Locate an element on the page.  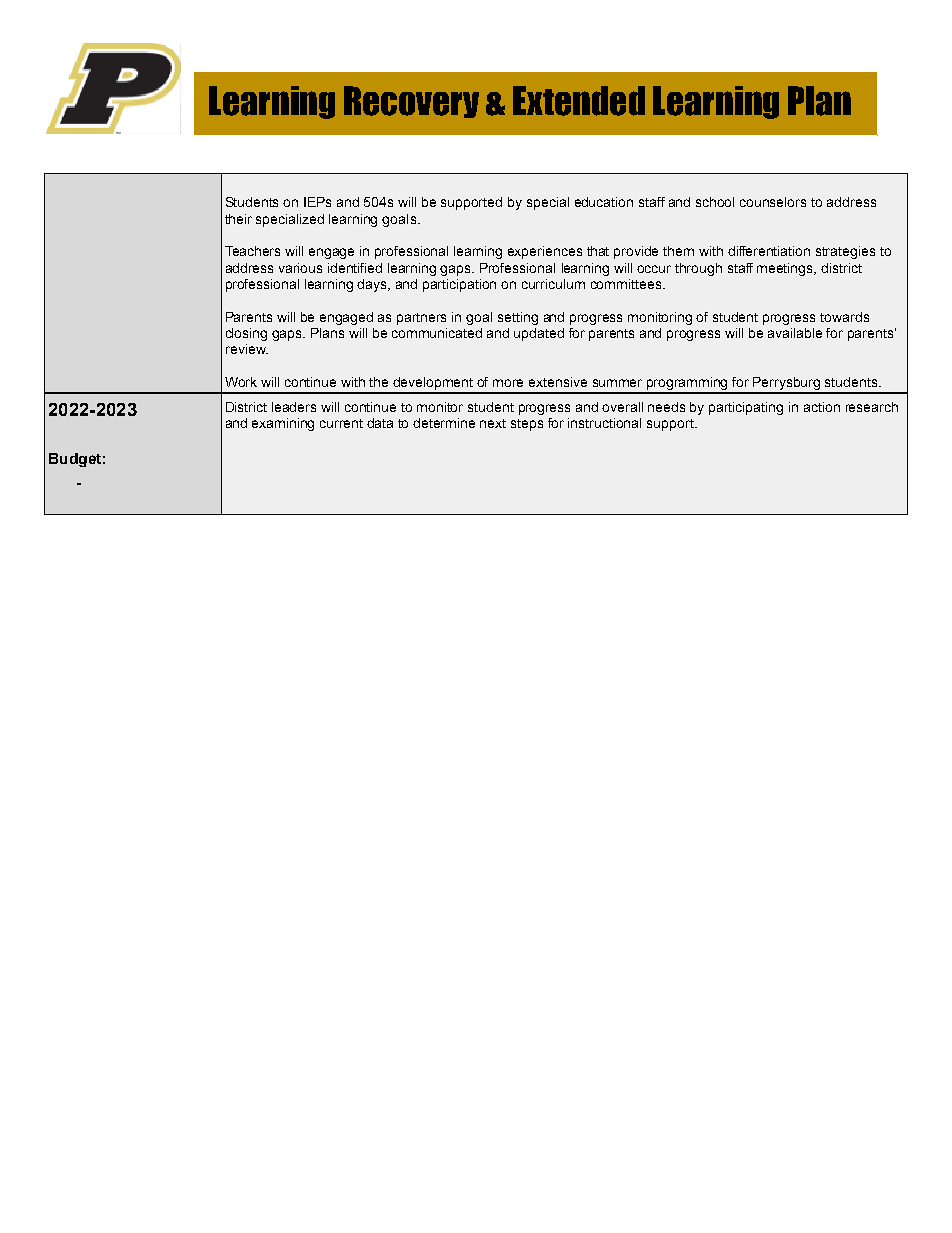
Recovery is located at coordinates (411, 102).
